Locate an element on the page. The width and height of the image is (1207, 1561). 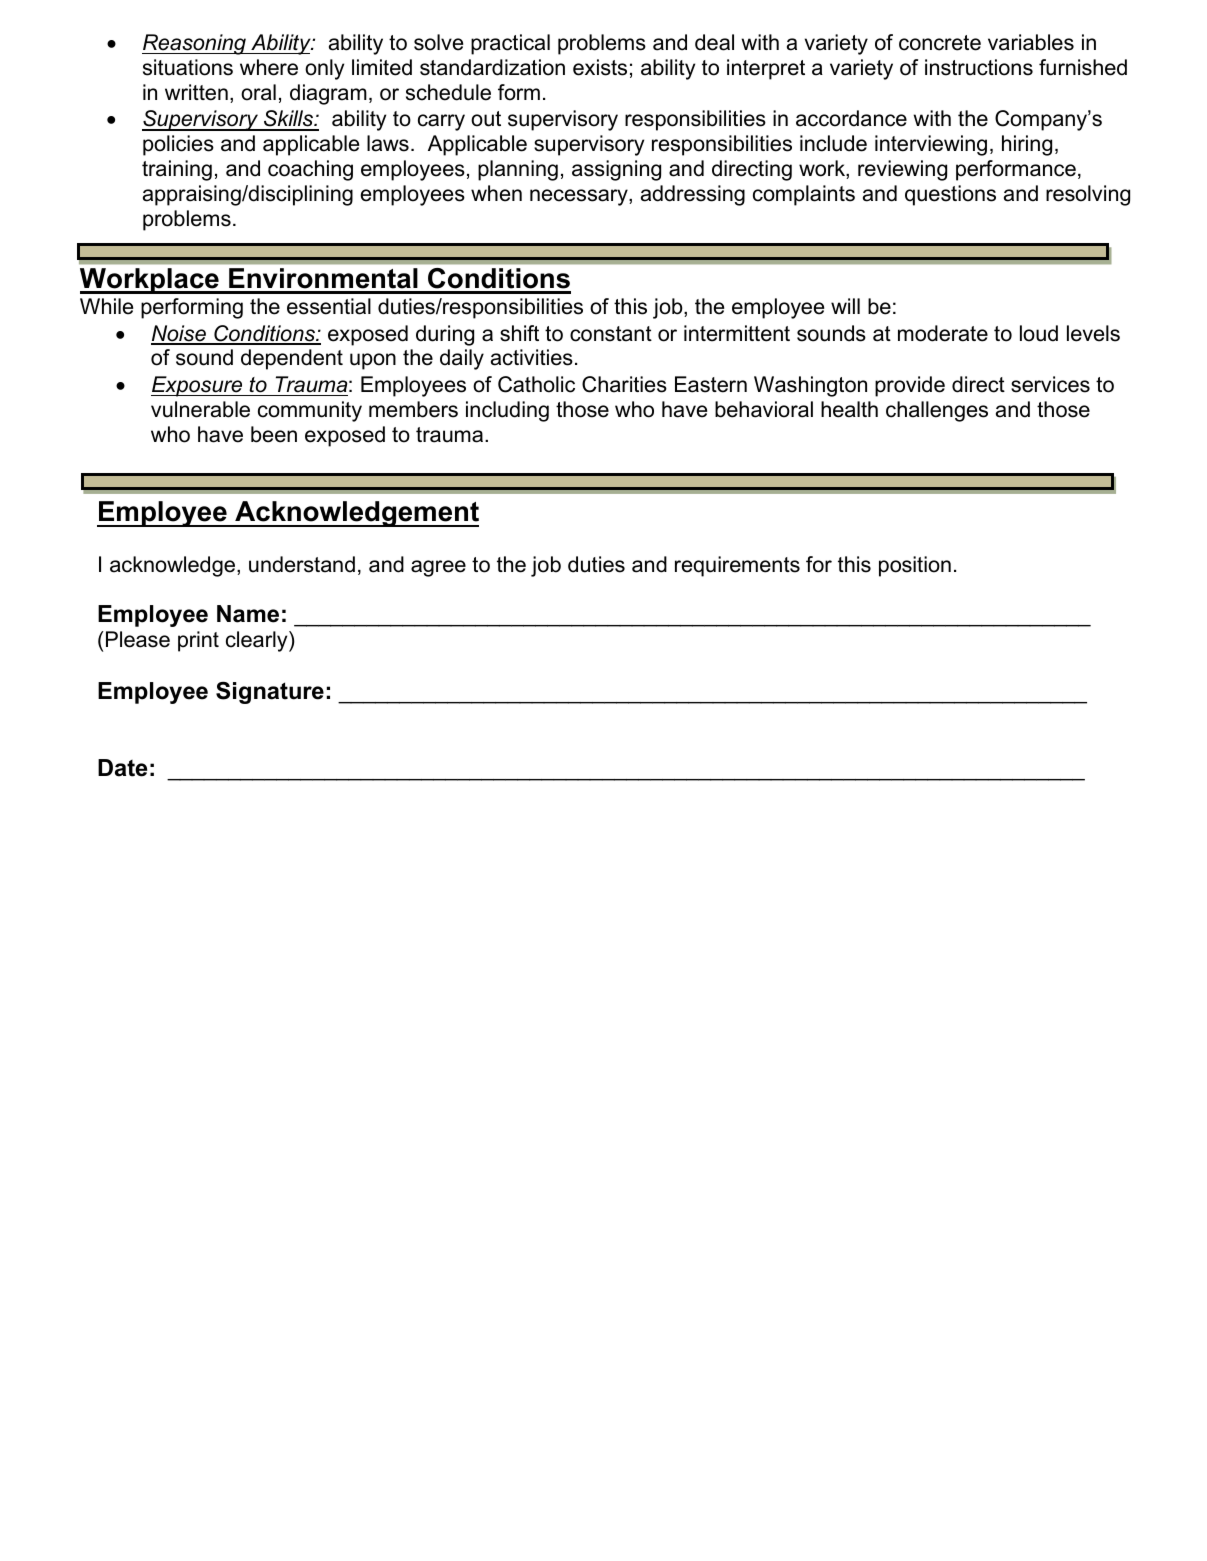
constant is located at coordinates (611, 334).
